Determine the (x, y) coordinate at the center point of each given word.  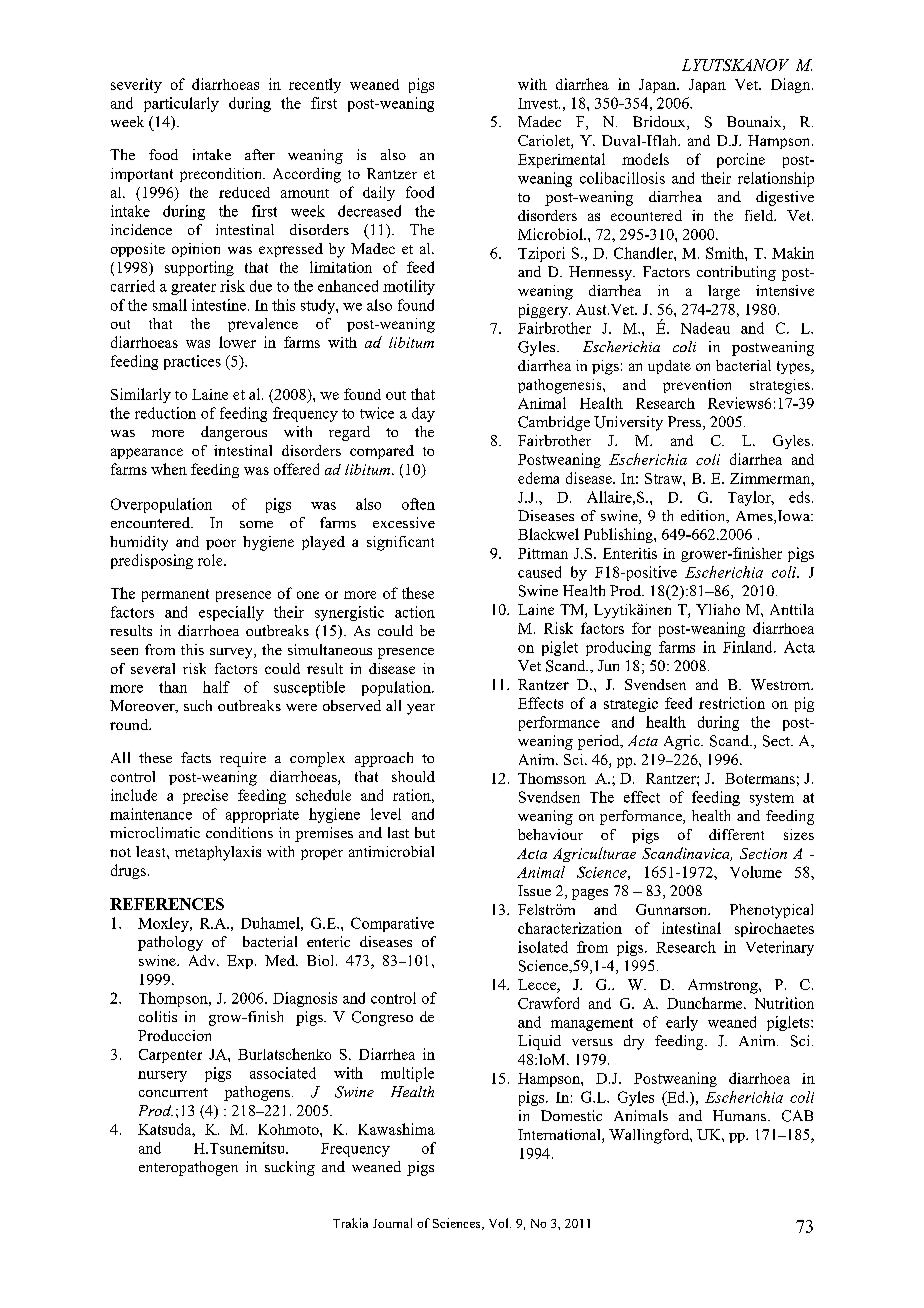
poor (221, 544)
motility (409, 287)
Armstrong (724, 986)
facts (196, 757)
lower (237, 342)
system (772, 799)
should (413, 776)
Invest (539, 103)
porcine (741, 160)
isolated (543, 947)
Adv (203, 960)
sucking (290, 1168)
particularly (181, 104)
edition (704, 516)
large (724, 292)
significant (400, 543)
